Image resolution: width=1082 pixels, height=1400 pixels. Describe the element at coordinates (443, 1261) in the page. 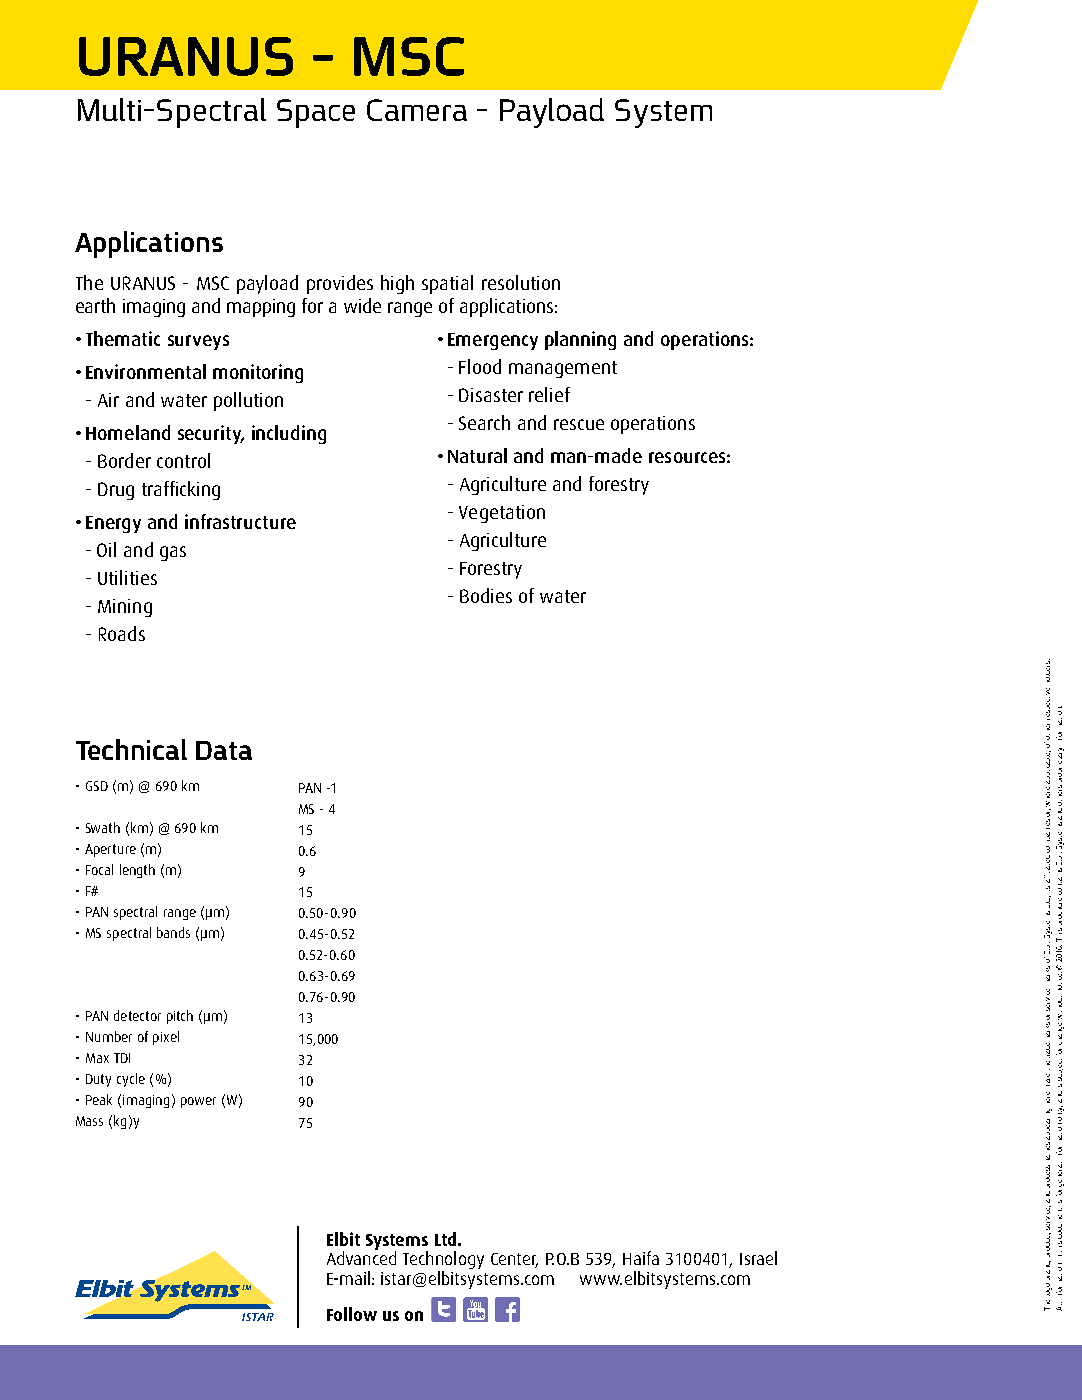

I see `Technology` at that location.
